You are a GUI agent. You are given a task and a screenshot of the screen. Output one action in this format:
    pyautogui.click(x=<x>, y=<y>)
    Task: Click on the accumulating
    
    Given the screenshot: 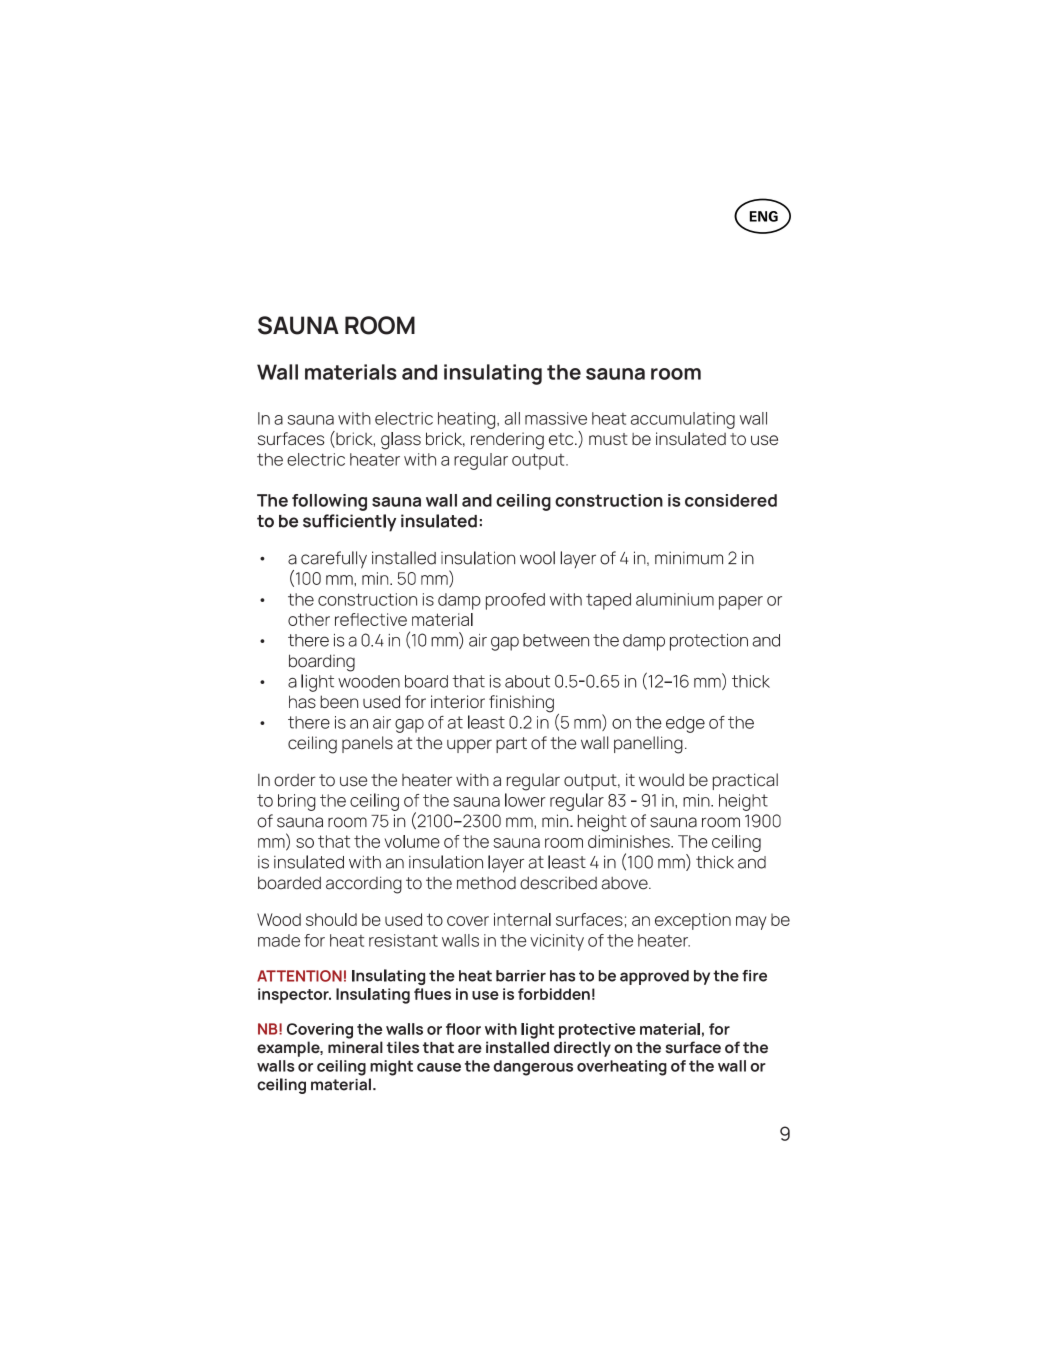 What is the action you would take?
    pyautogui.click(x=683, y=420)
